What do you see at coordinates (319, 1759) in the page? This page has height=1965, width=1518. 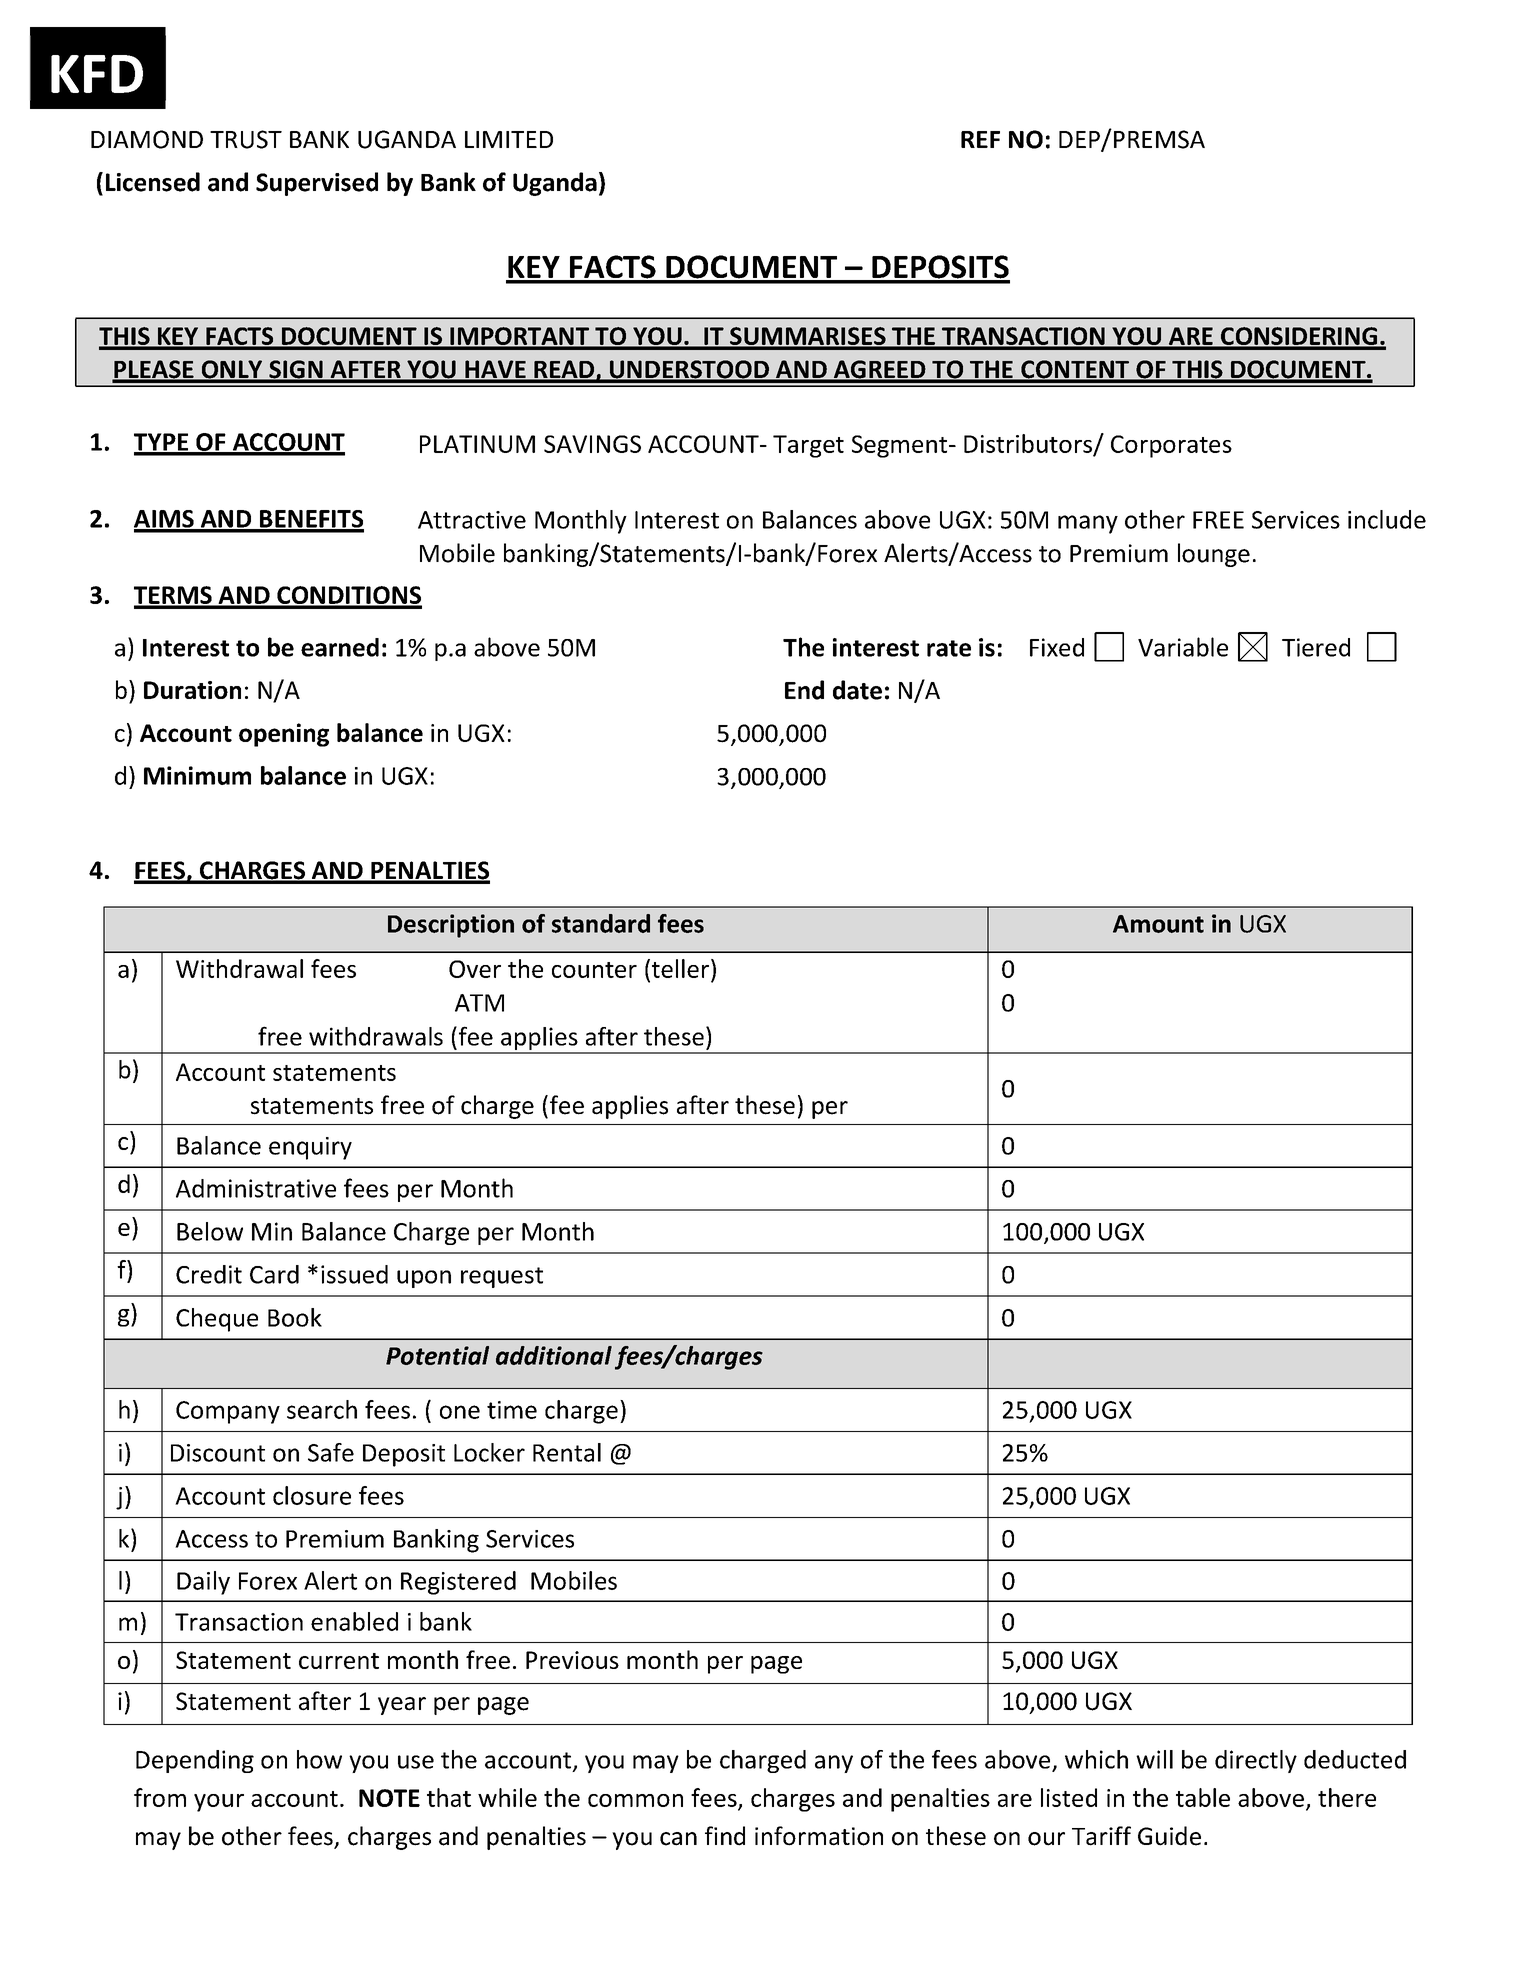 I see `how` at bounding box center [319, 1759].
